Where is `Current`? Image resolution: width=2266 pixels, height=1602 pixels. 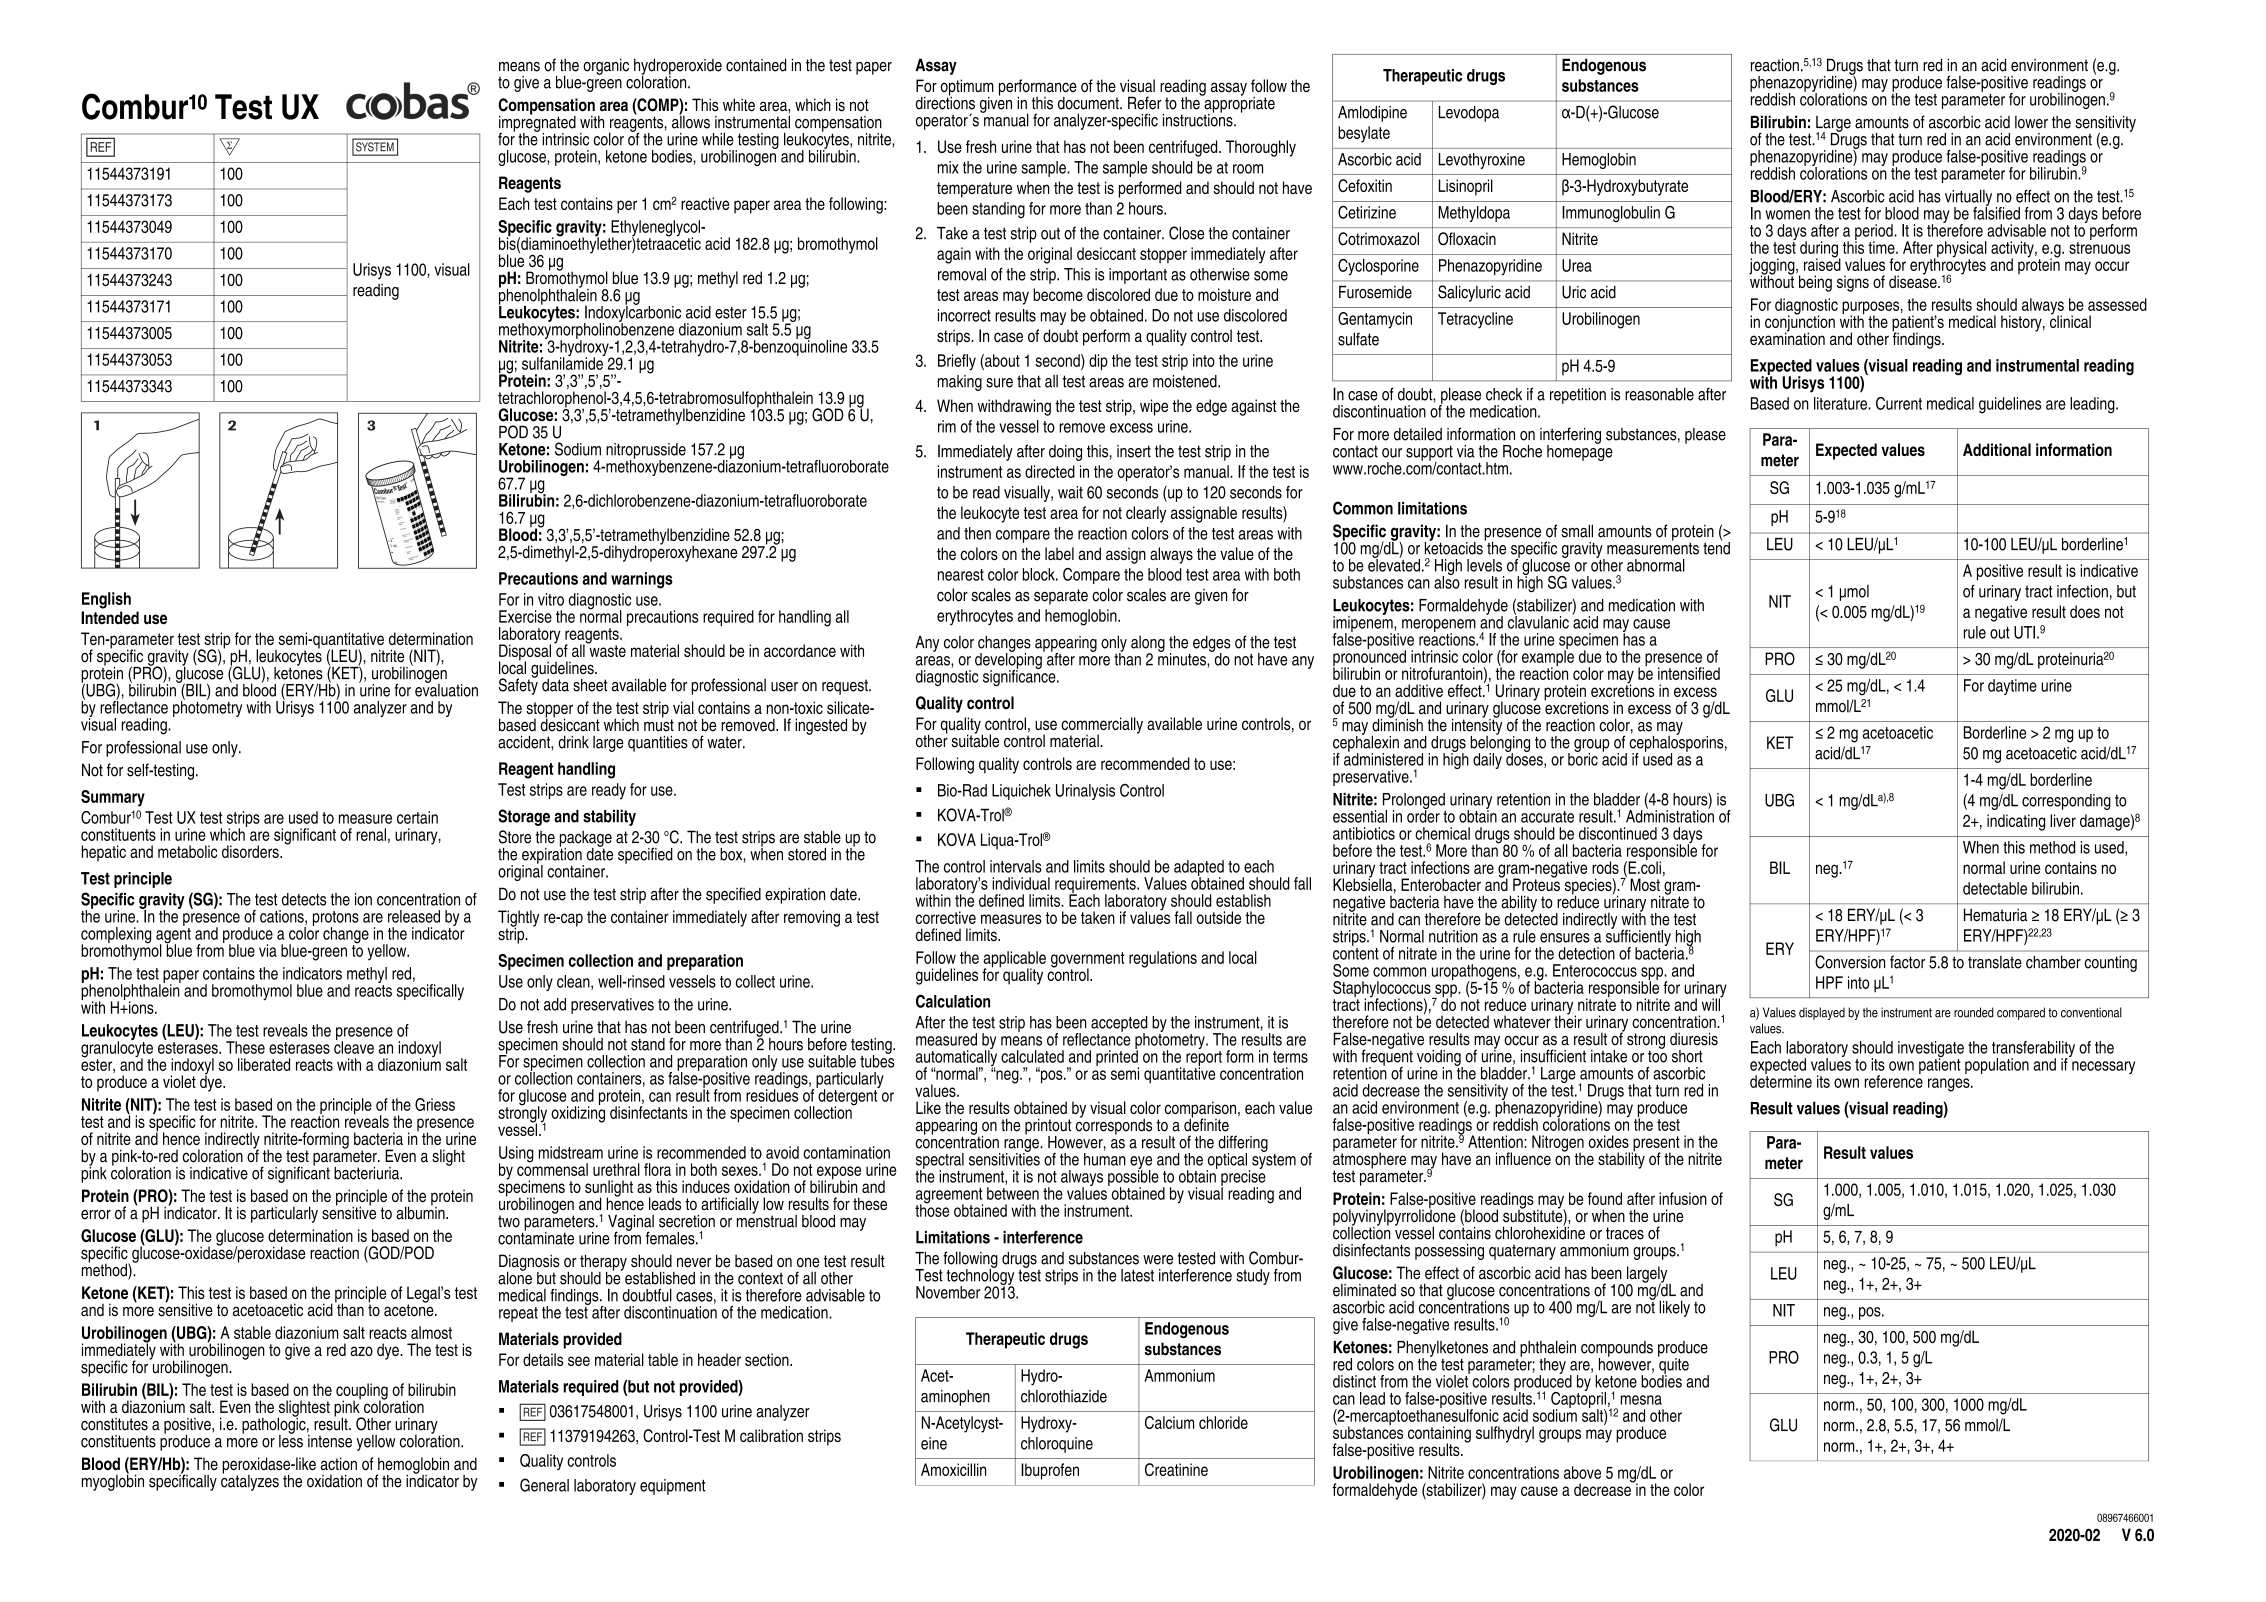
Current is located at coordinates (1899, 403).
